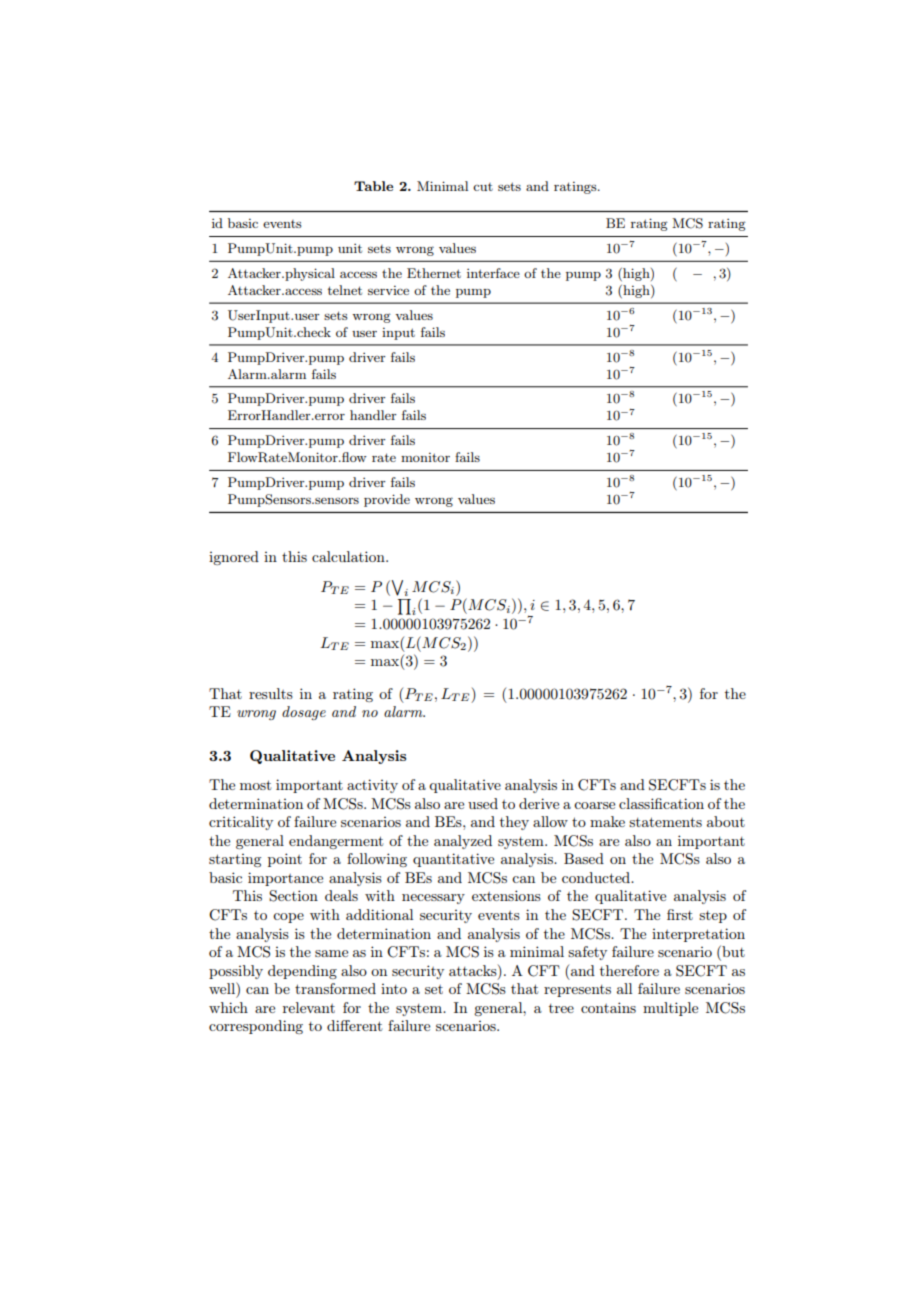  What do you see at coordinates (309, 1007) in the image?
I see `relevant` at bounding box center [309, 1007].
